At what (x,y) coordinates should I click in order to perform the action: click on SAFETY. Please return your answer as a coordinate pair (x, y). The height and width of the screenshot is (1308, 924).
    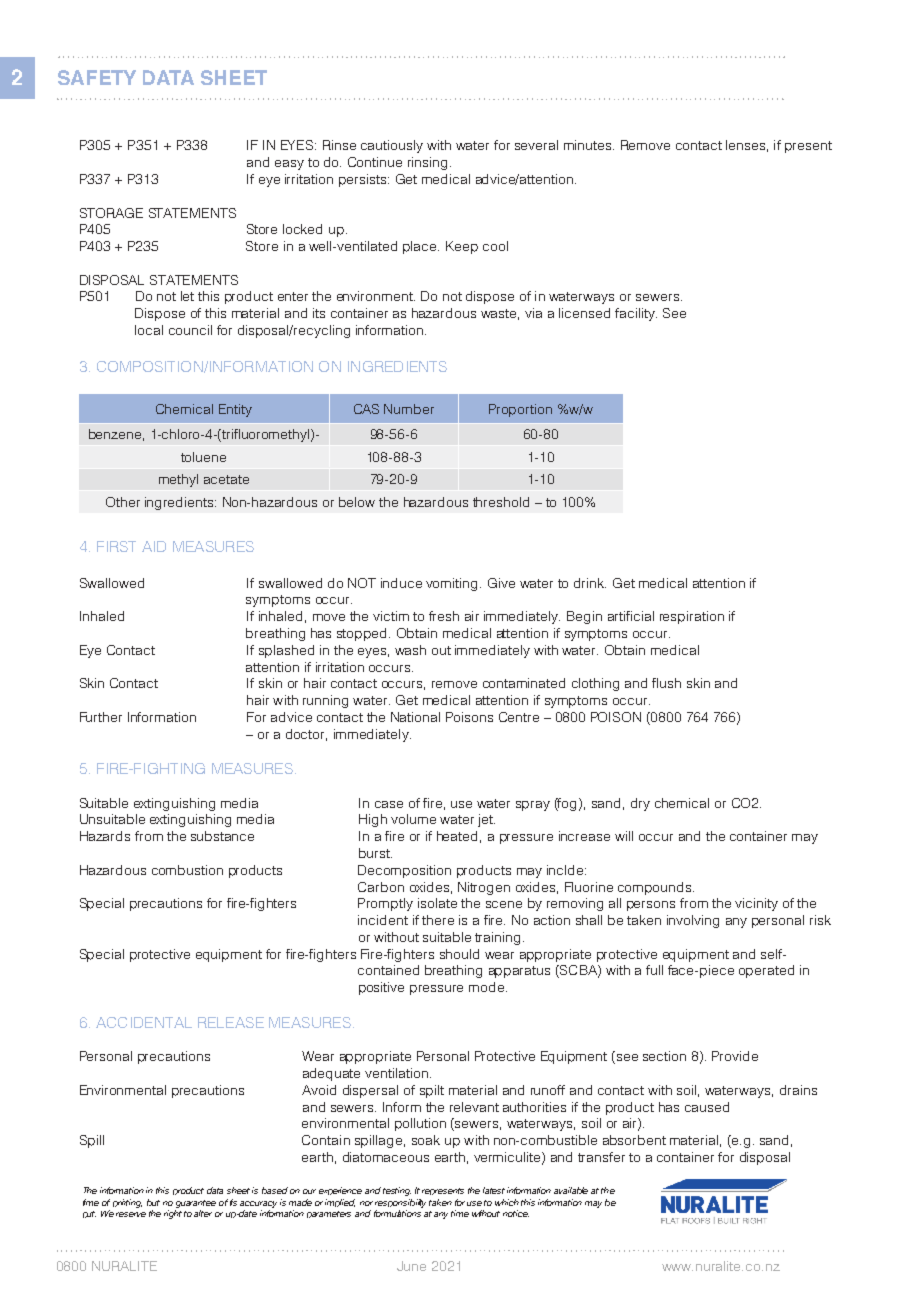
    Looking at the image, I should click on (97, 77).
